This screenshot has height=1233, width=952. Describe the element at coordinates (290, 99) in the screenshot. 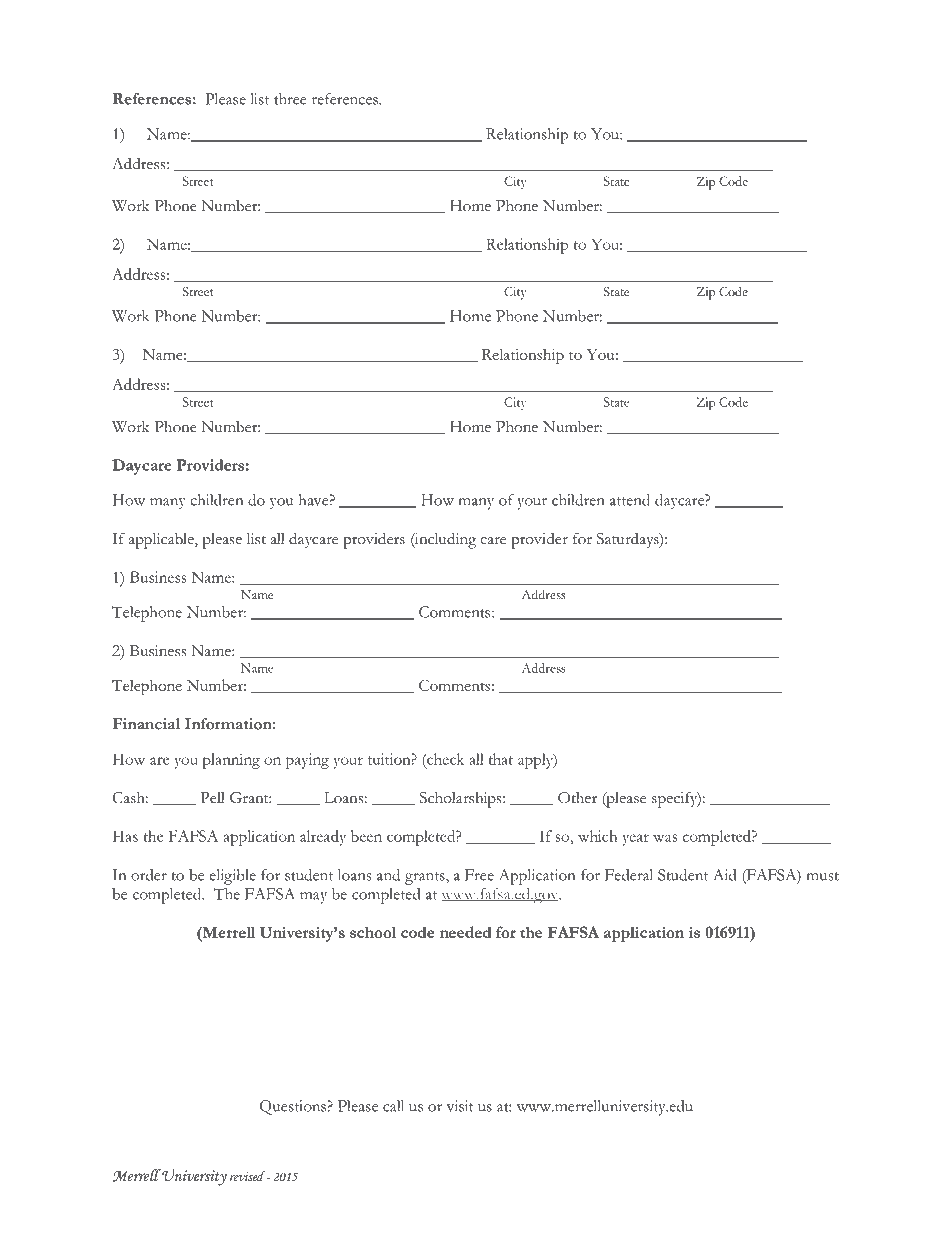

I see `three` at that location.
